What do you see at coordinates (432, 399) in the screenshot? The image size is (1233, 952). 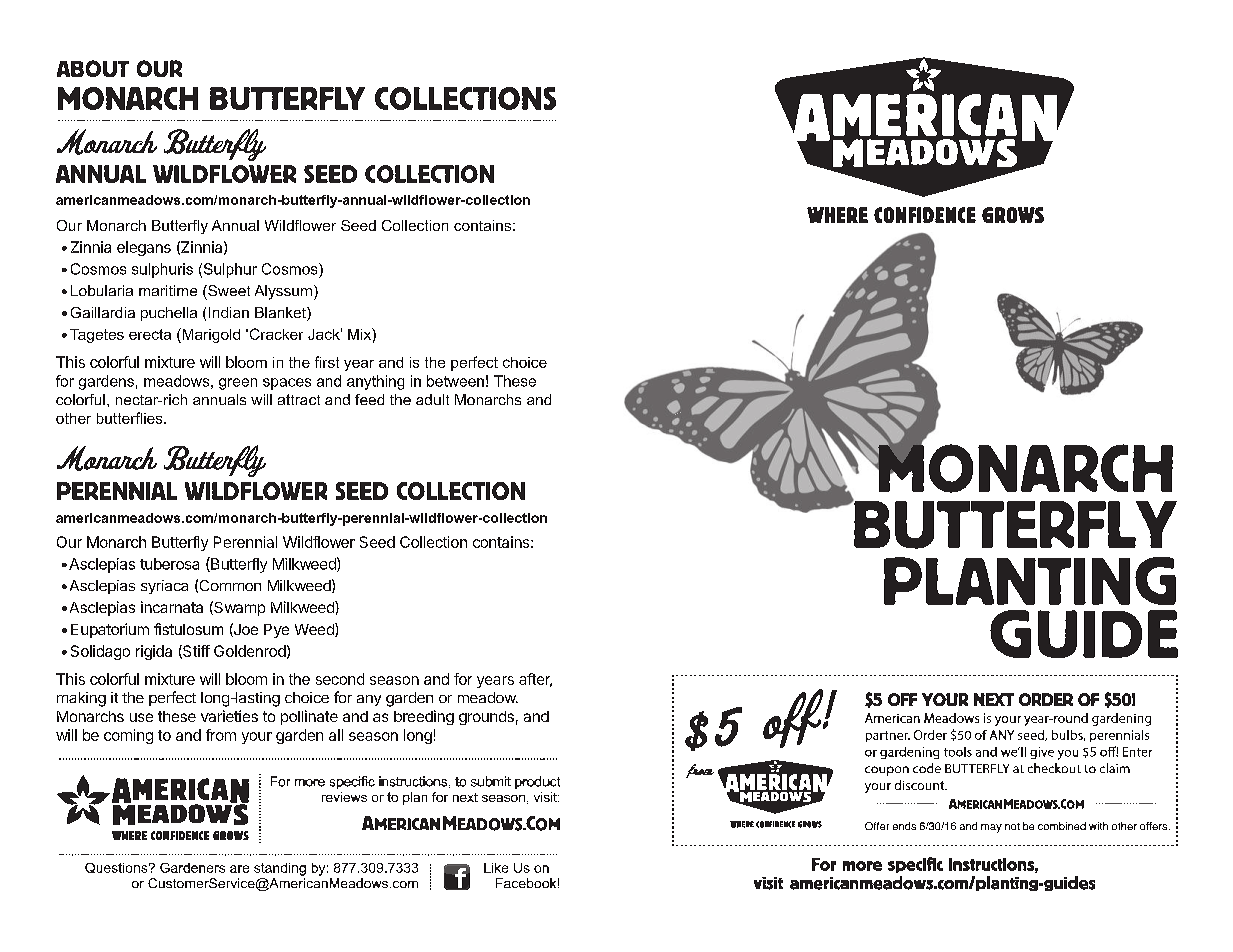 I see `adult` at bounding box center [432, 399].
